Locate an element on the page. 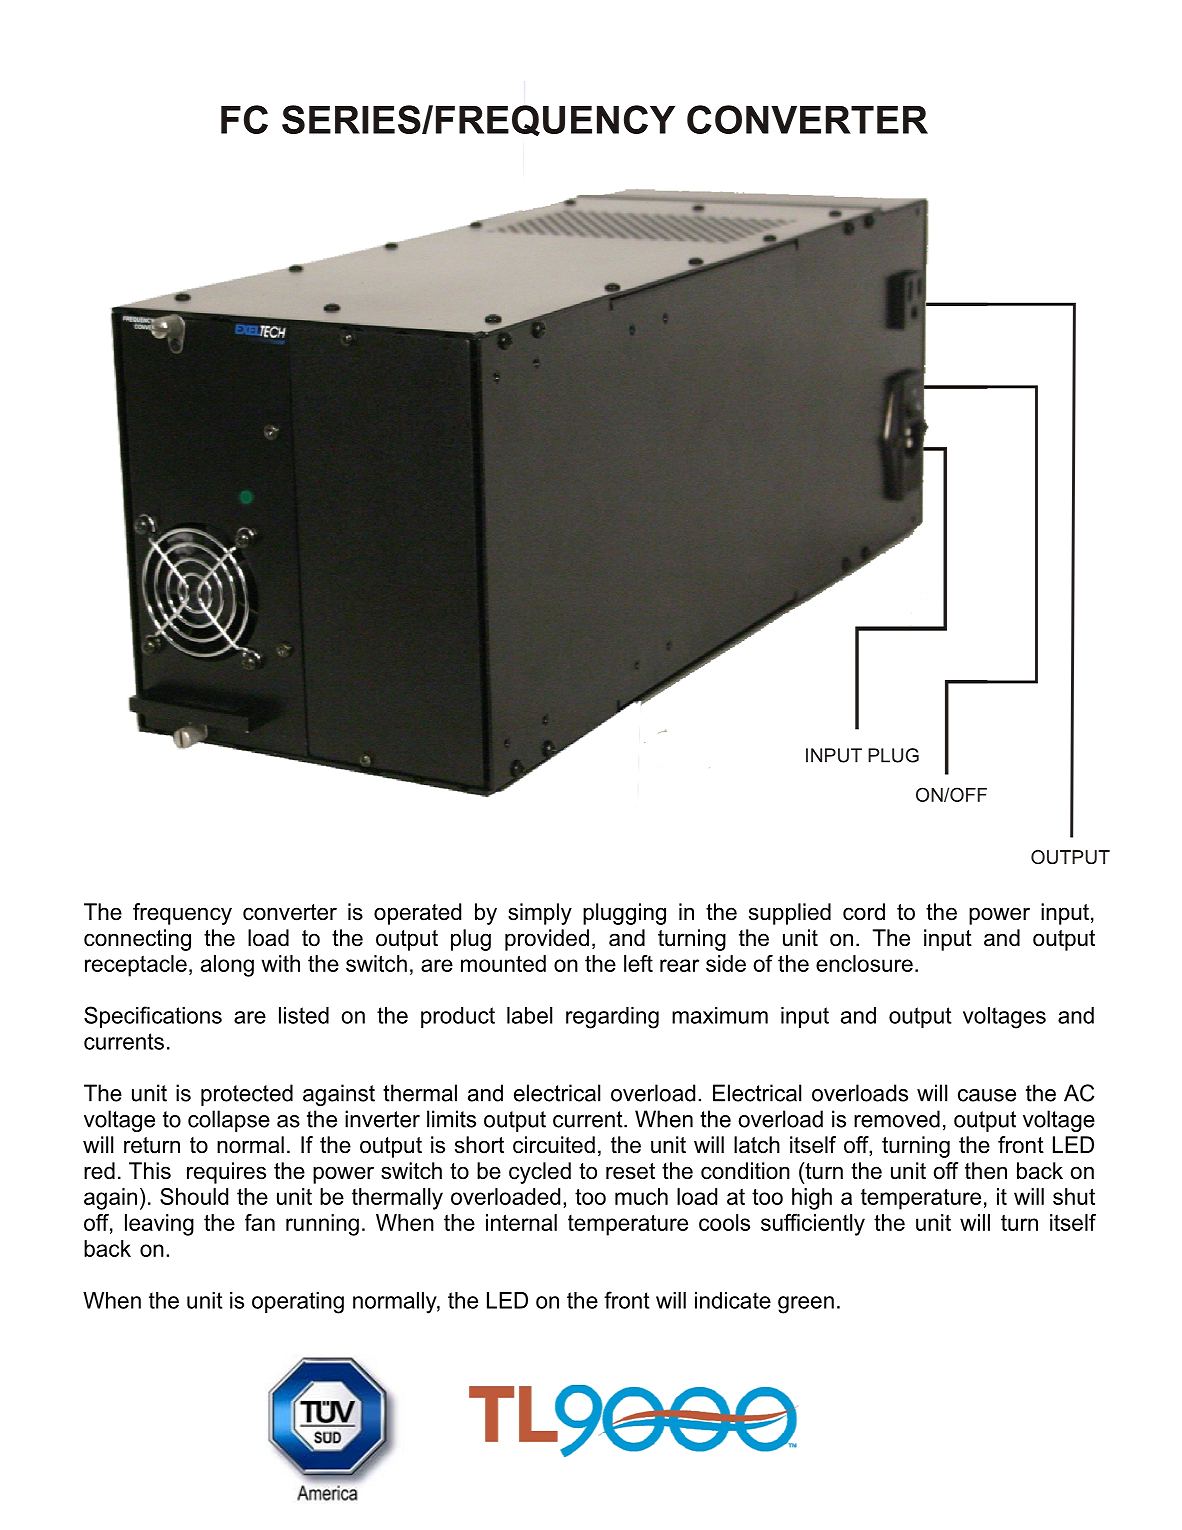  operating is located at coordinates (298, 1303).
